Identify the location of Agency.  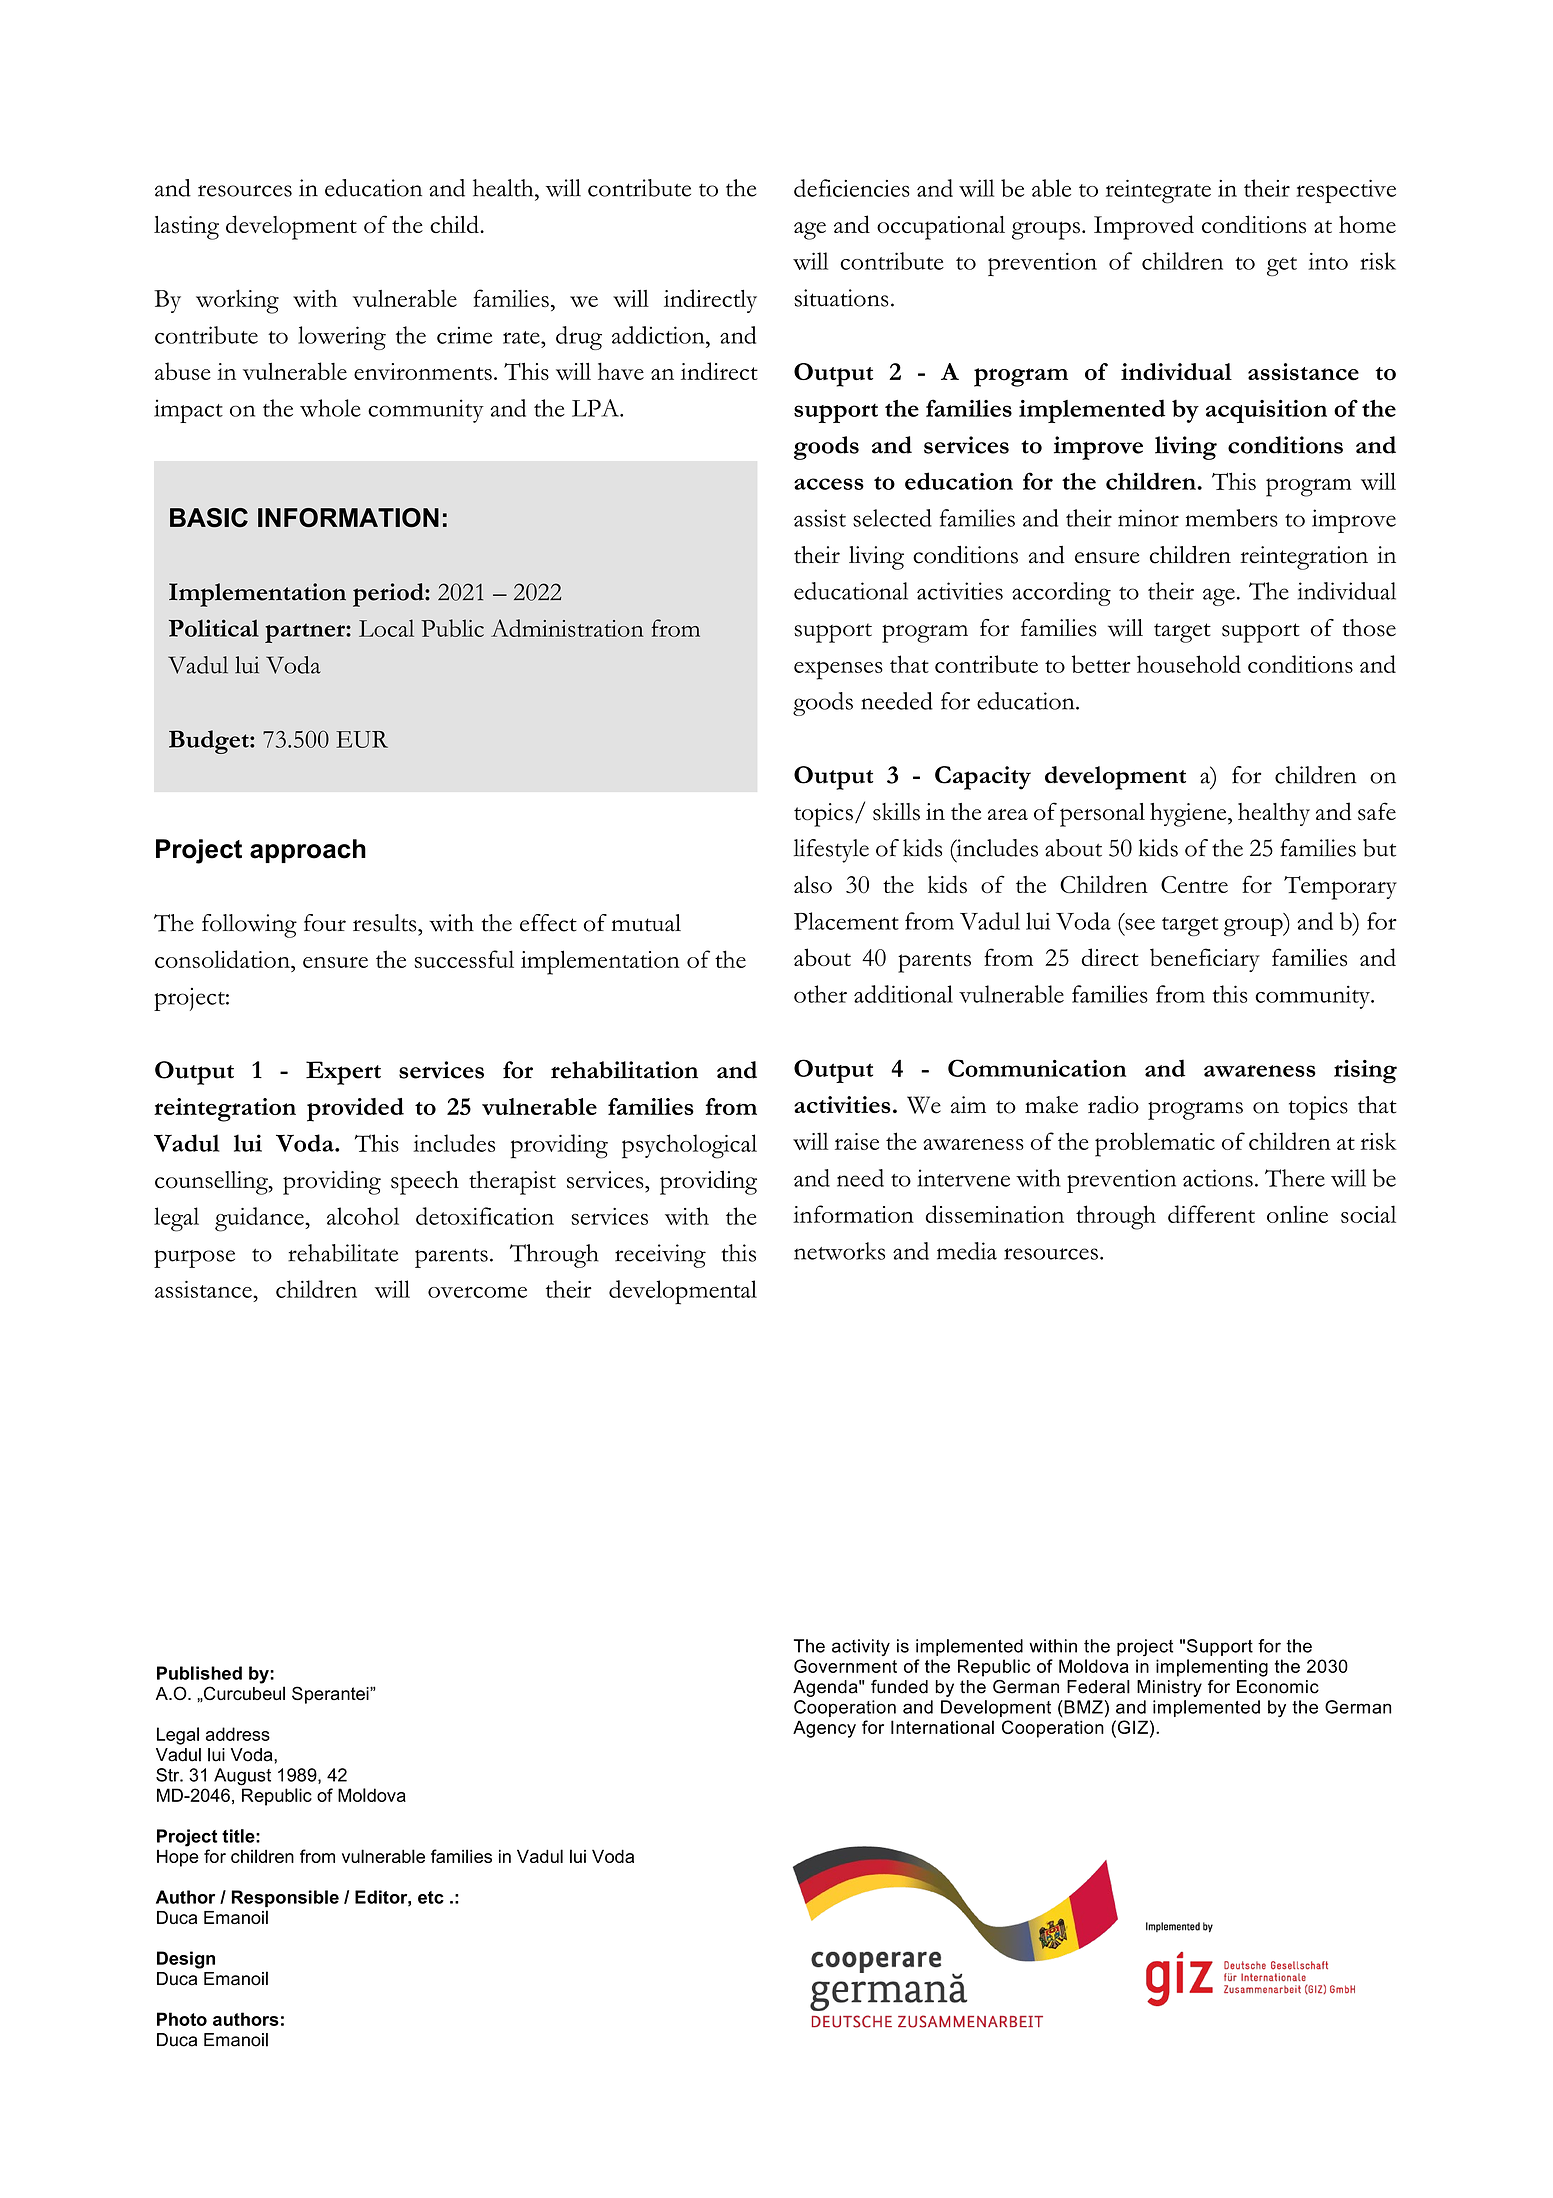
(824, 1729).
